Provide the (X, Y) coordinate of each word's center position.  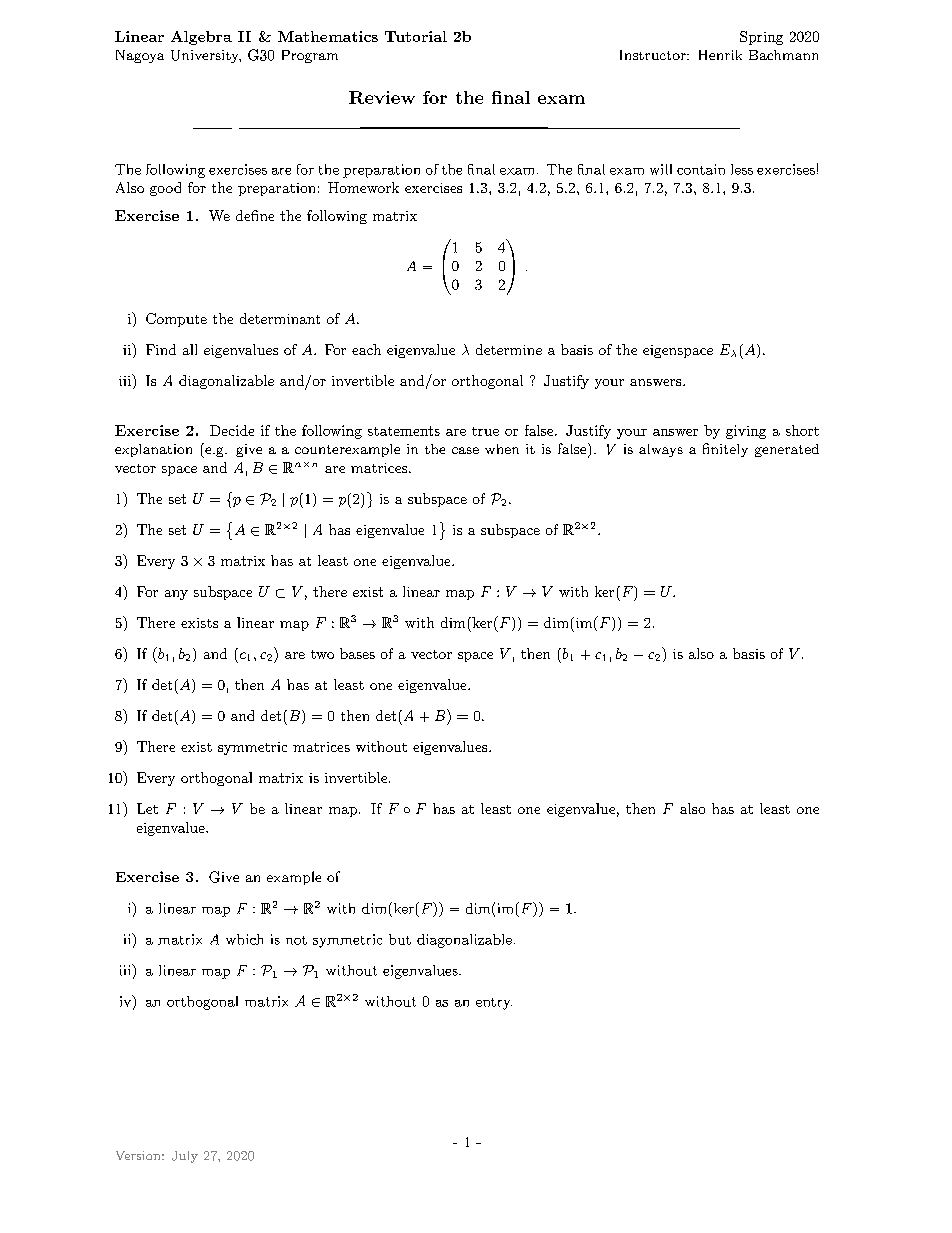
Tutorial (416, 36)
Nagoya (140, 56)
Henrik (720, 55)
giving (746, 432)
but (400, 939)
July (185, 1157)
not (296, 940)
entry (494, 1004)
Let (147, 808)
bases (357, 653)
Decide (232, 430)
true (485, 431)
